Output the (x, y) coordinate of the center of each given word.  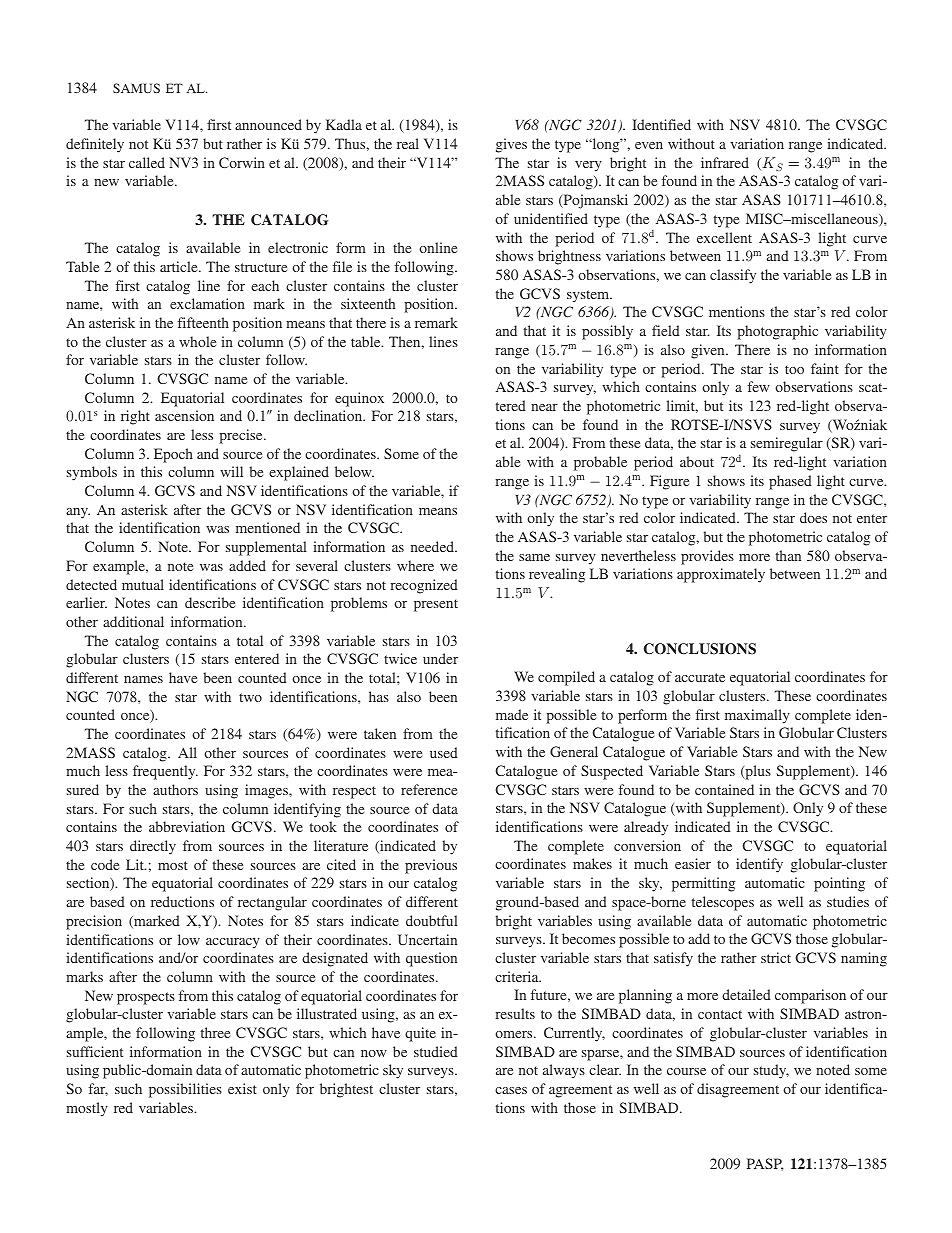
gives (511, 145)
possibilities (185, 1090)
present (436, 605)
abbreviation (187, 826)
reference (429, 789)
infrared (725, 162)
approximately (721, 575)
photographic (777, 332)
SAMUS (136, 88)
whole (197, 341)
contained (724, 789)
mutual (143, 584)
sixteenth (368, 303)
